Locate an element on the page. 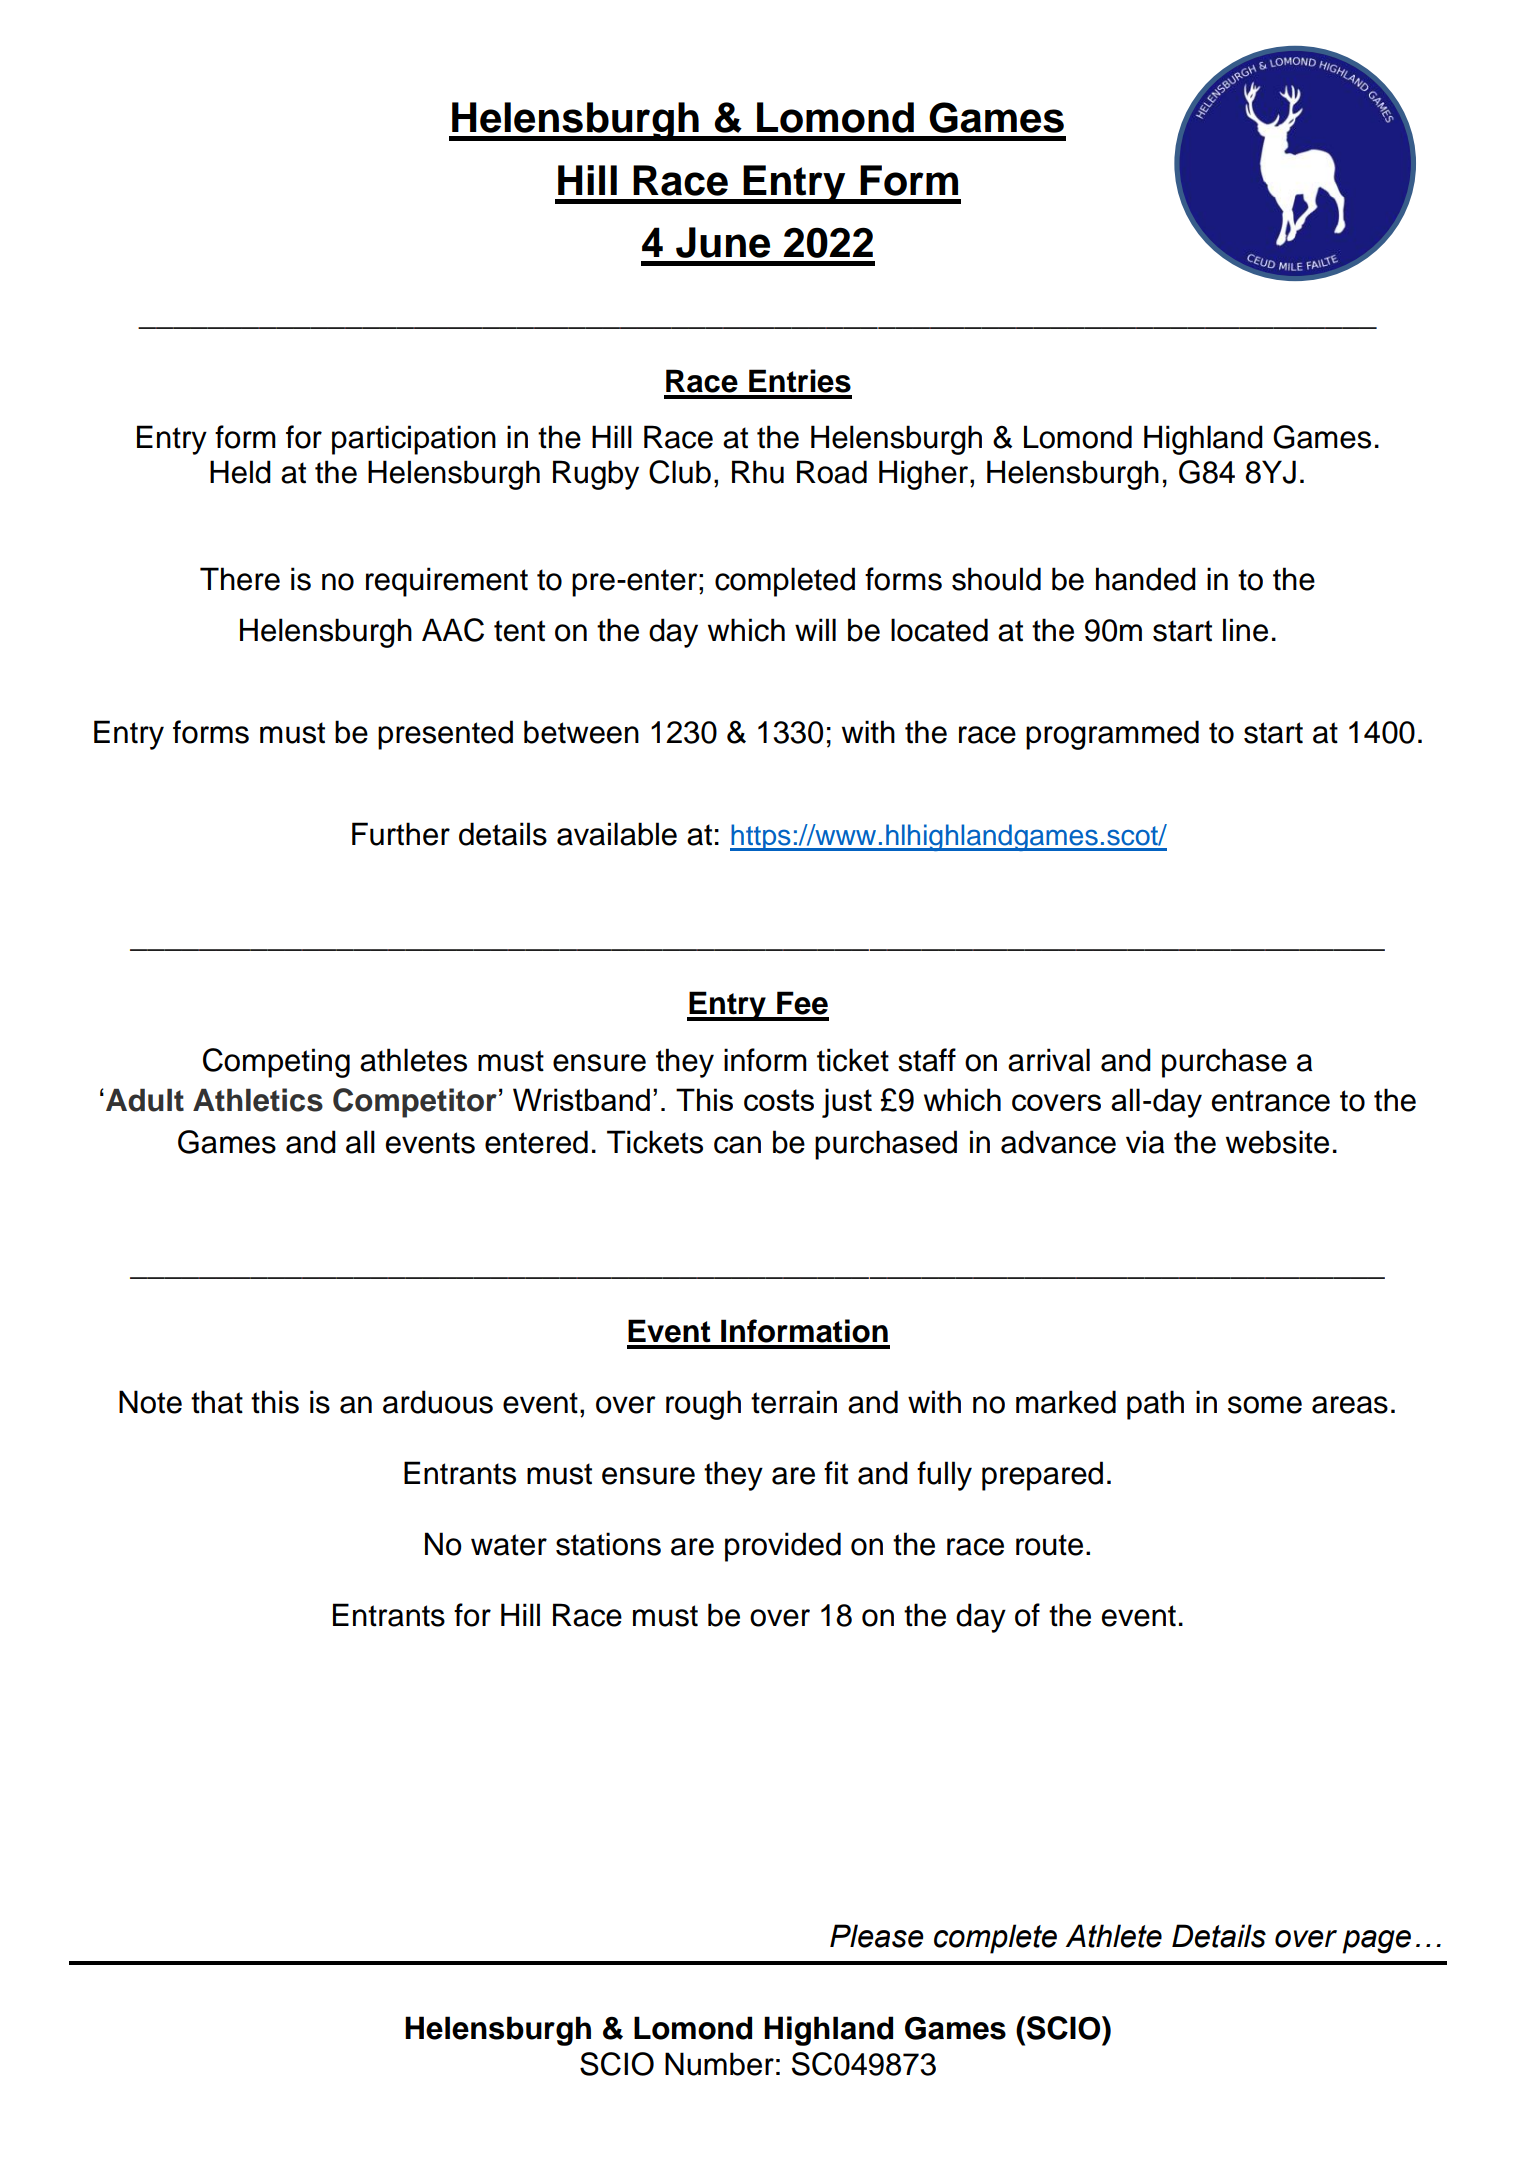 The height and width of the image is (2170, 1534). page is located at coordinates (1376, 1942).
